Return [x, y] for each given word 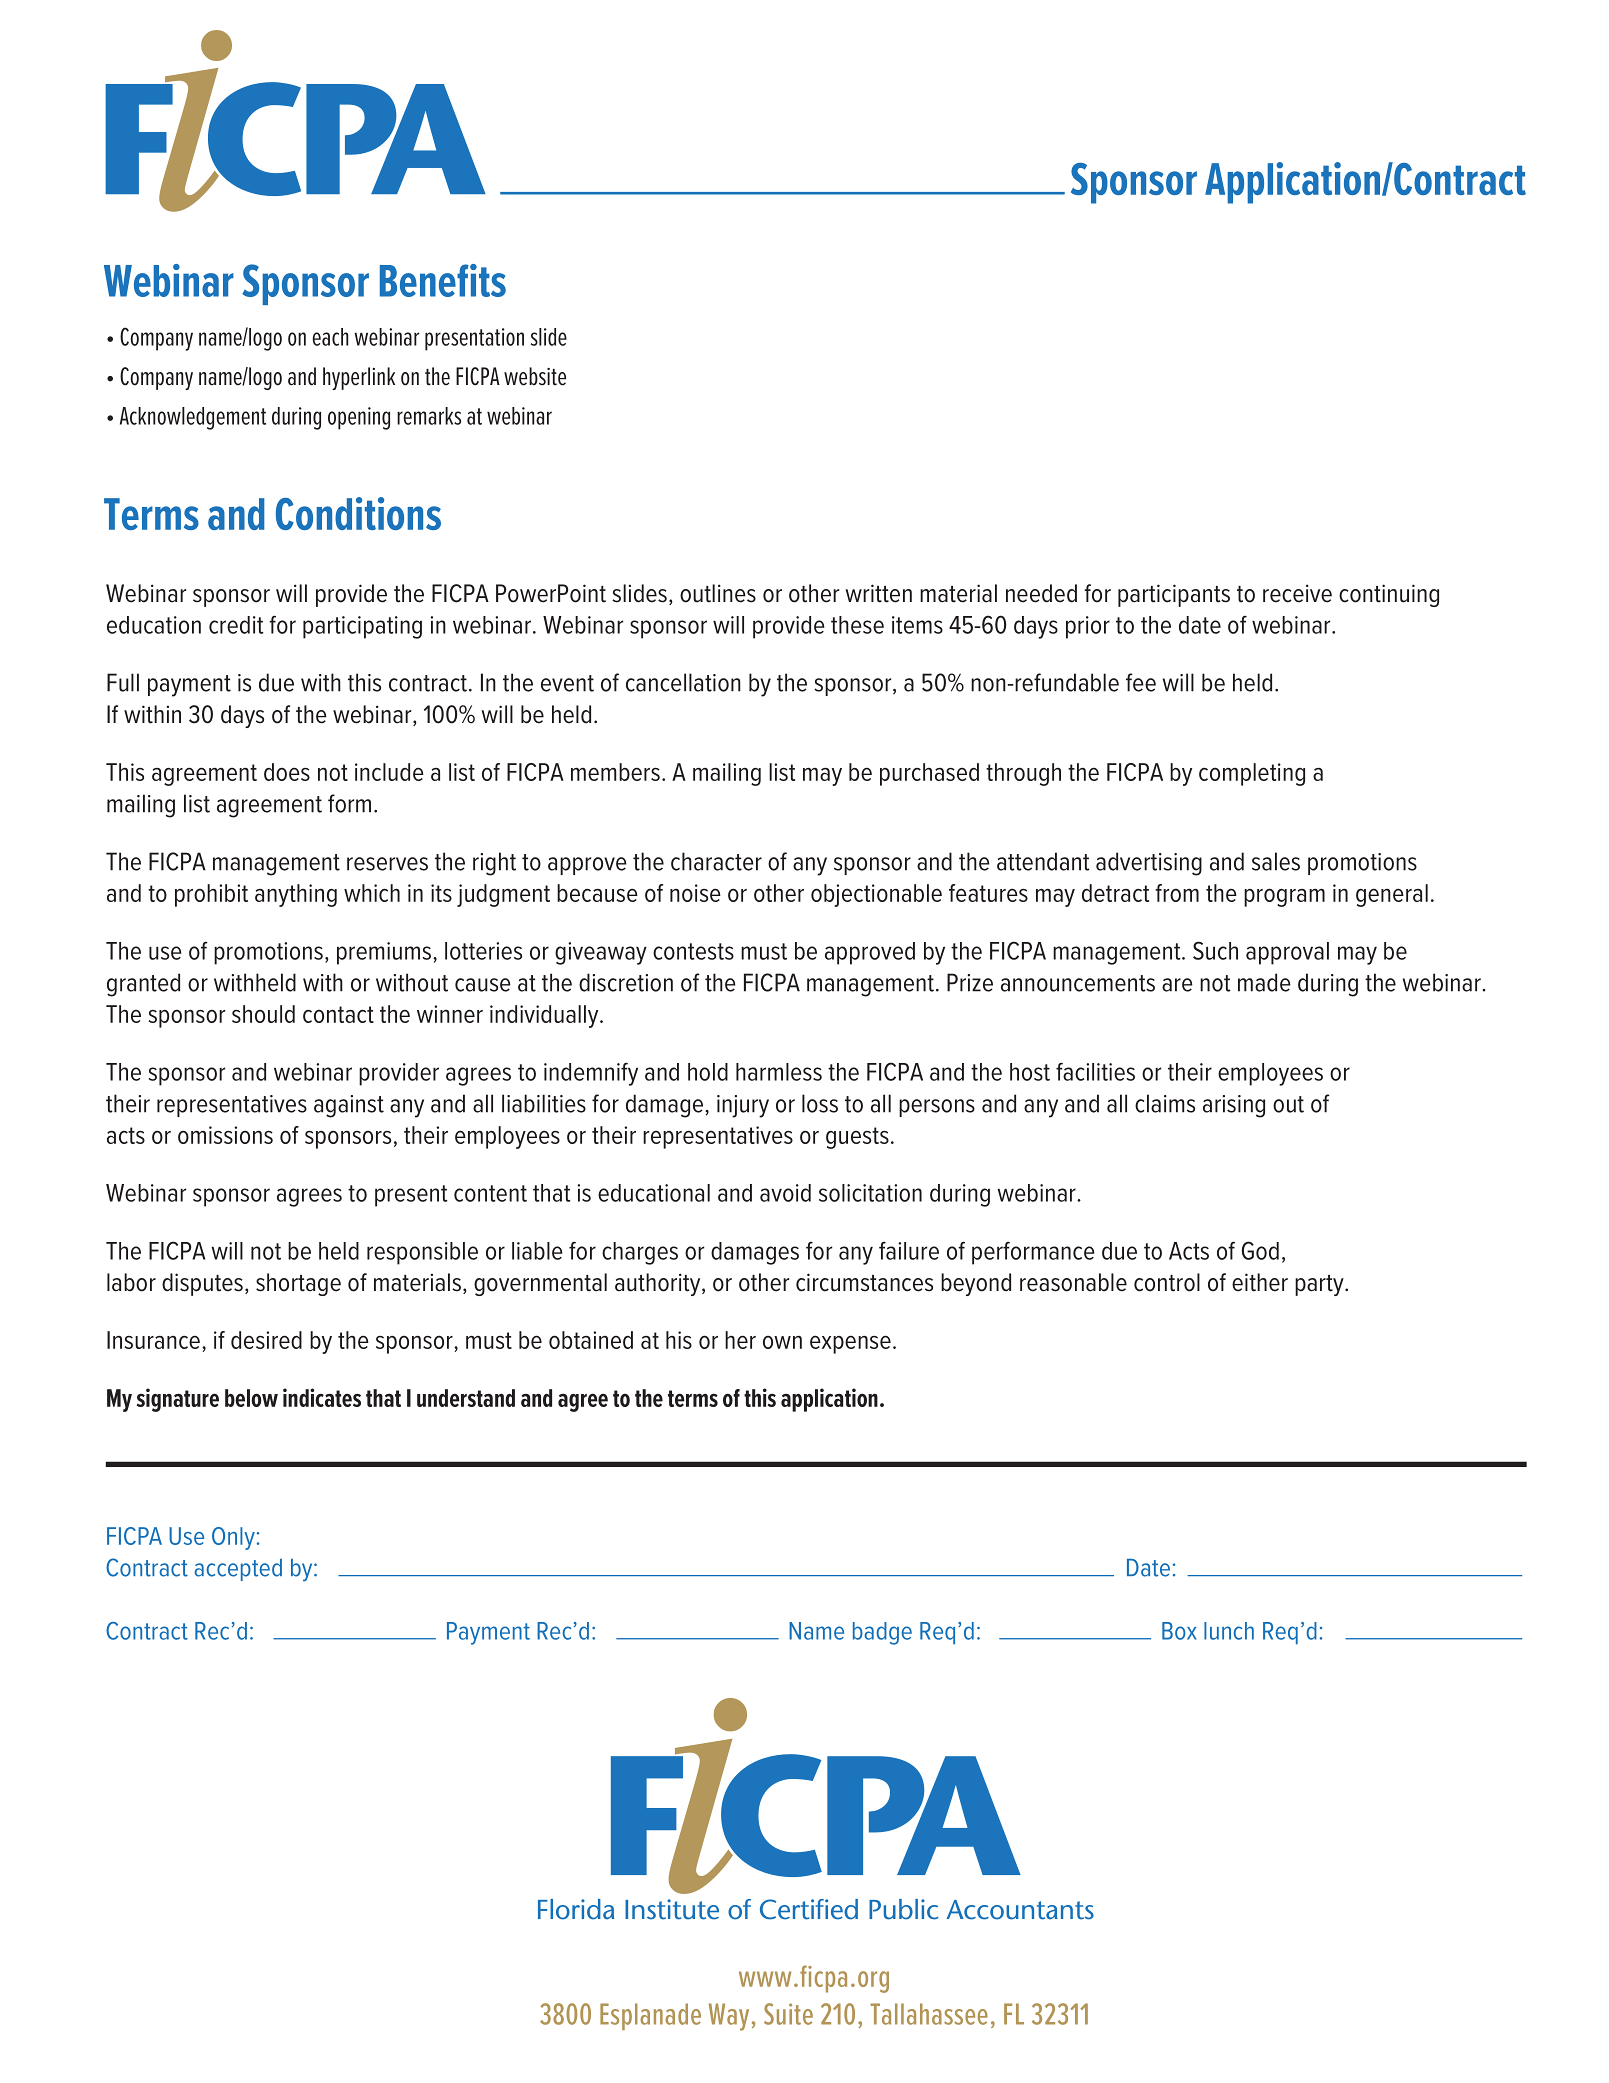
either [1260, 1282]
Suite [788, 2014]
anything [296, 895]
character [716, 861]
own [782, 1342]
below [251, 1398]
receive [1297, 593]
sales [1276, 861]
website [535, 376]
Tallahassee [929, 2014]
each [330, 337]
